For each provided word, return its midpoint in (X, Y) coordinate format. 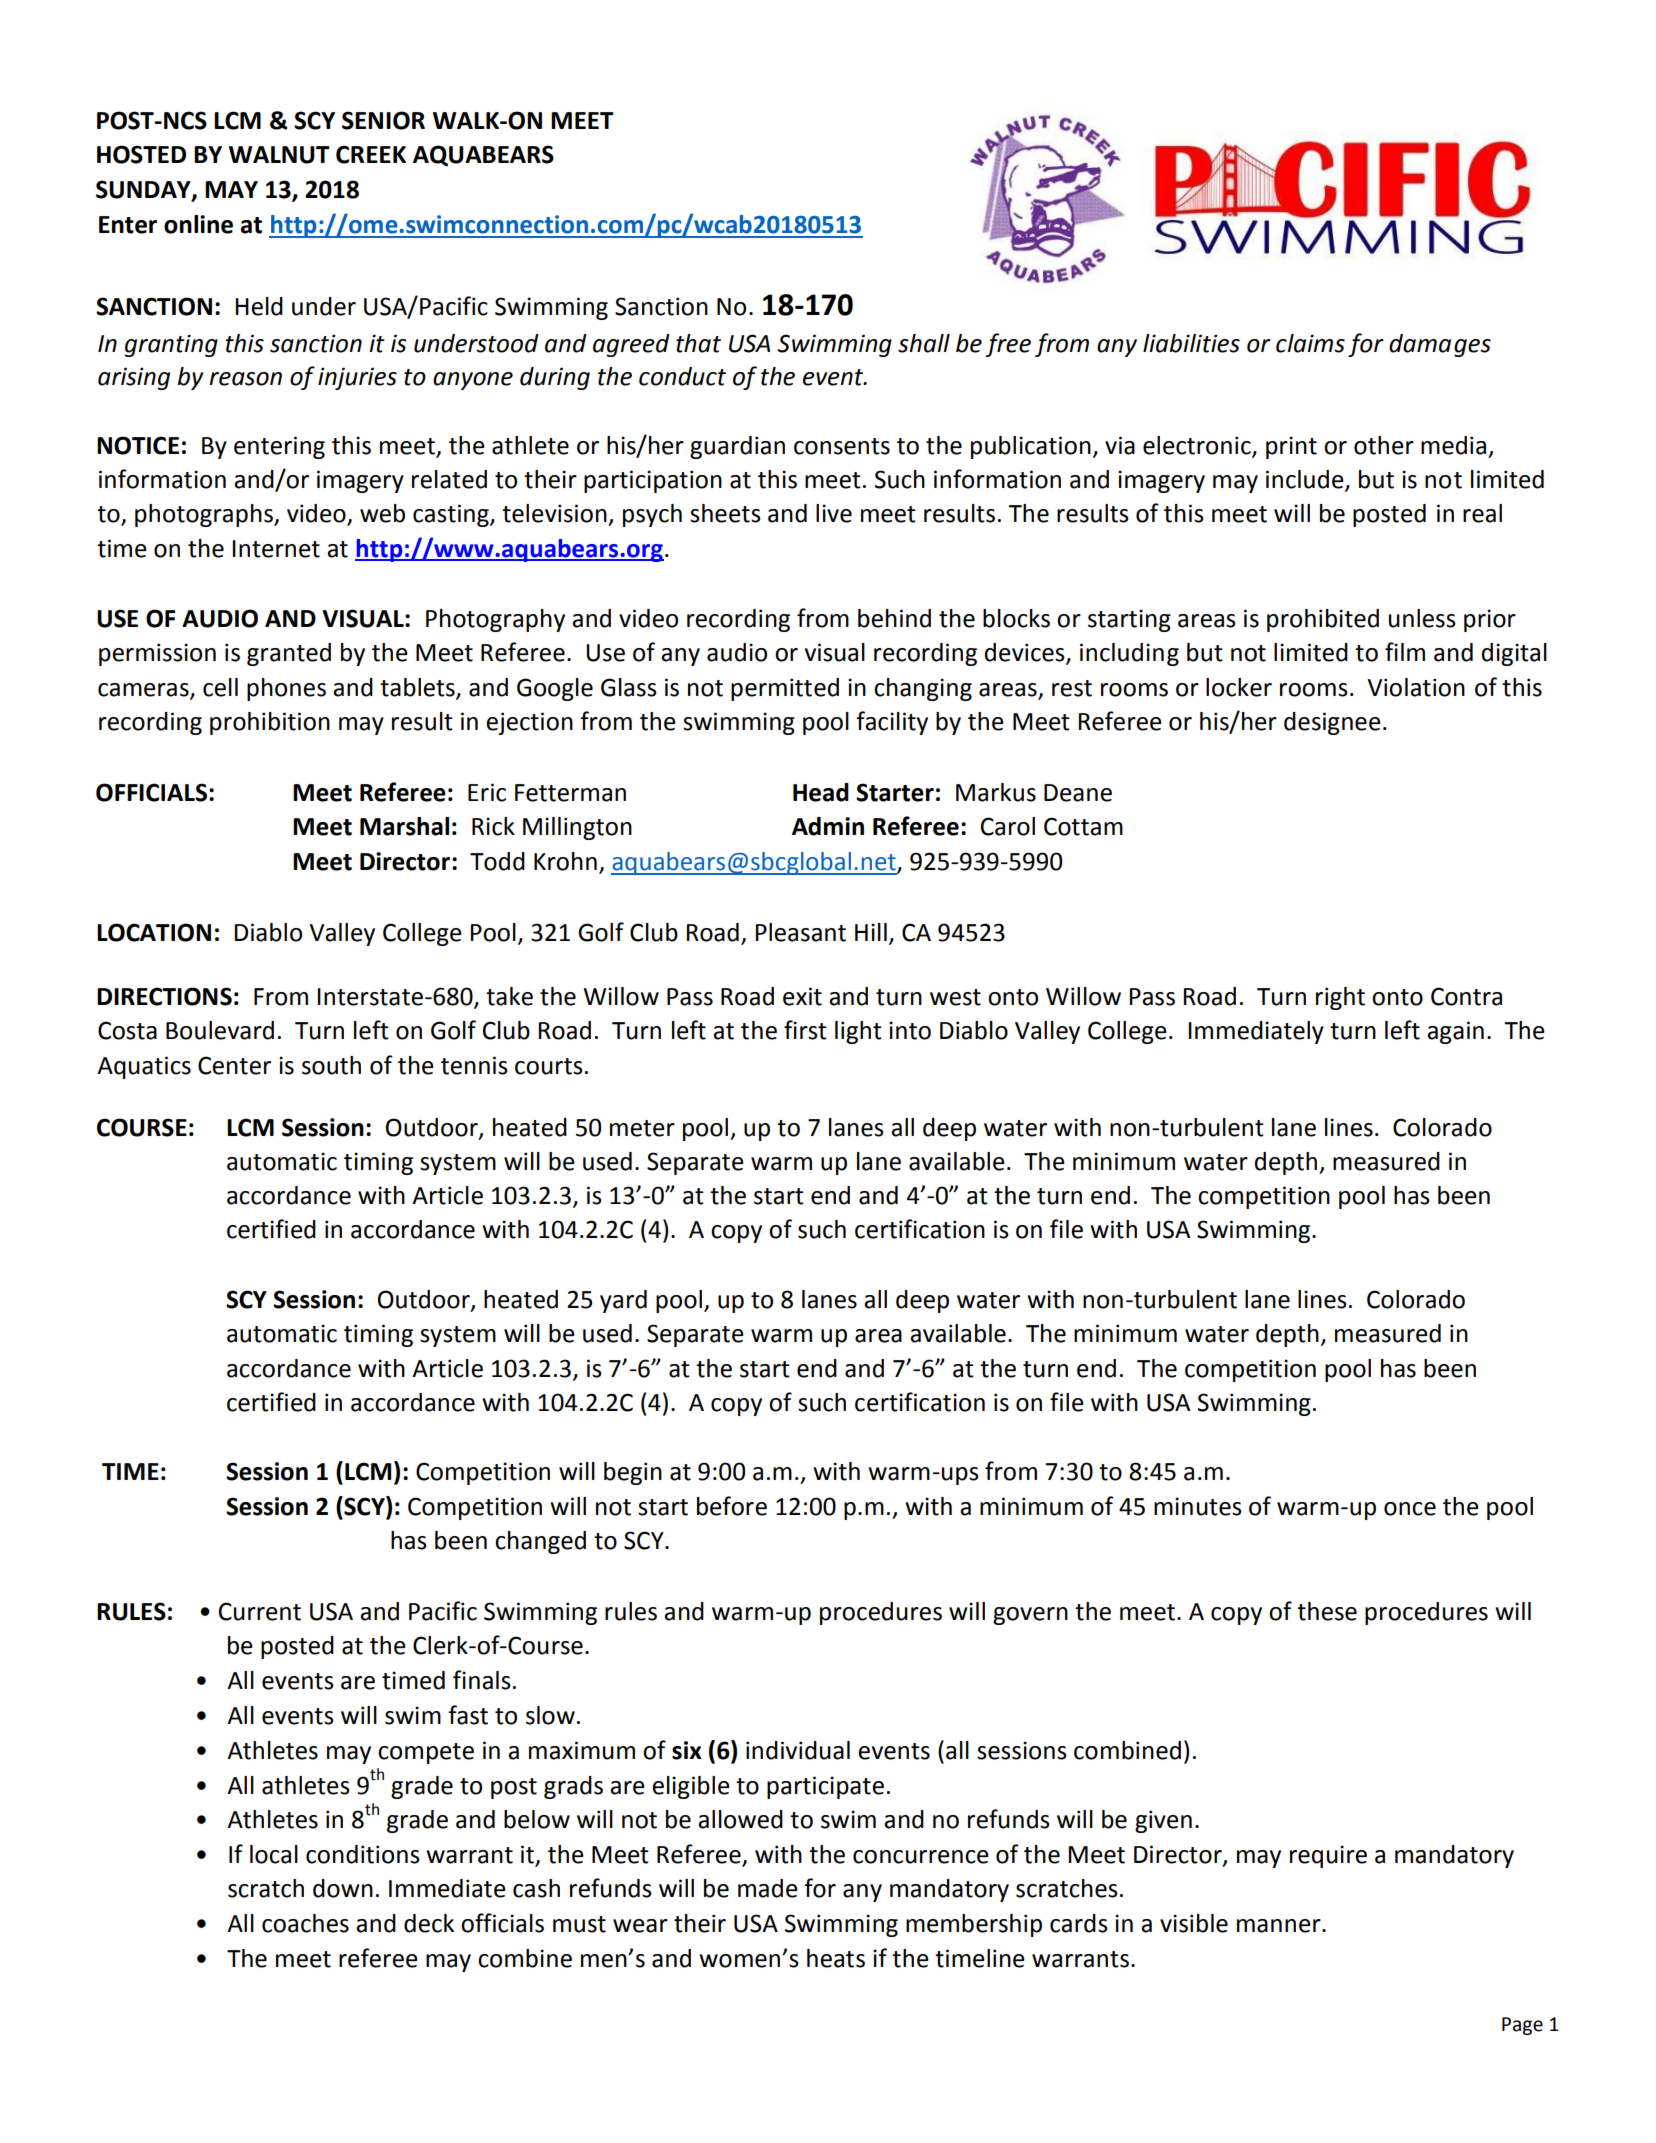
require (1328, 1856)
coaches (305, 1923)
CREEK (371, 154)
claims (1310, 343)
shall (924, 343)
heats (836, 1958)
